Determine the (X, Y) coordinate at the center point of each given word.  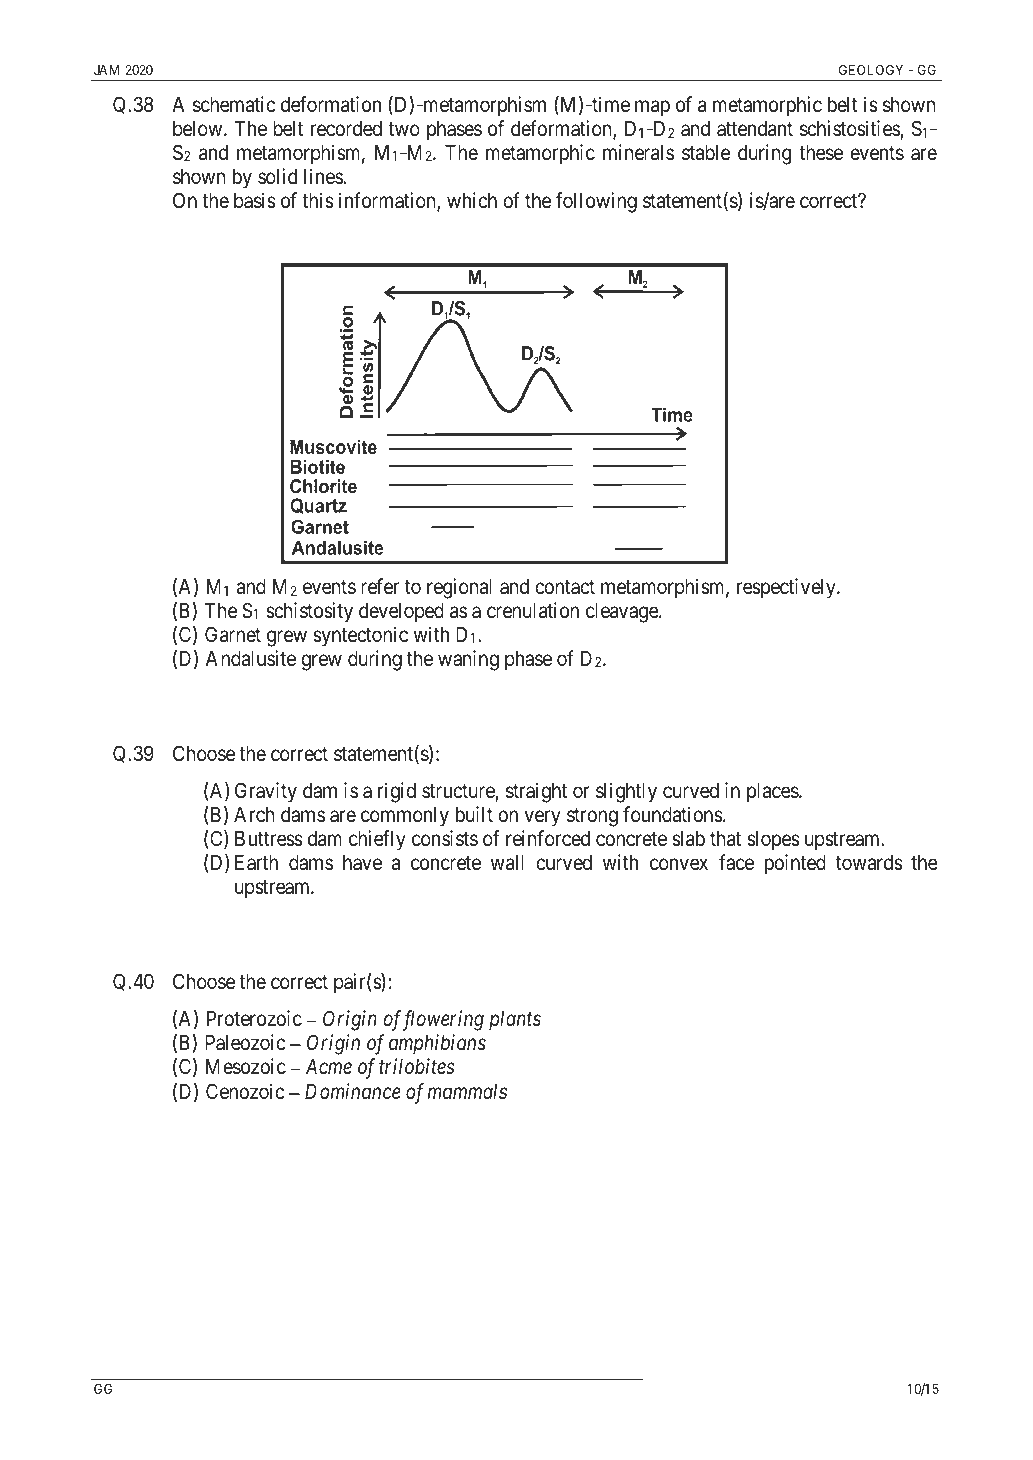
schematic (234, 104)
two (404, 129)
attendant (755, 129)
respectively (787, 588)
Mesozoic (246, 1066)
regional (459, 588)
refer (380, 586)
